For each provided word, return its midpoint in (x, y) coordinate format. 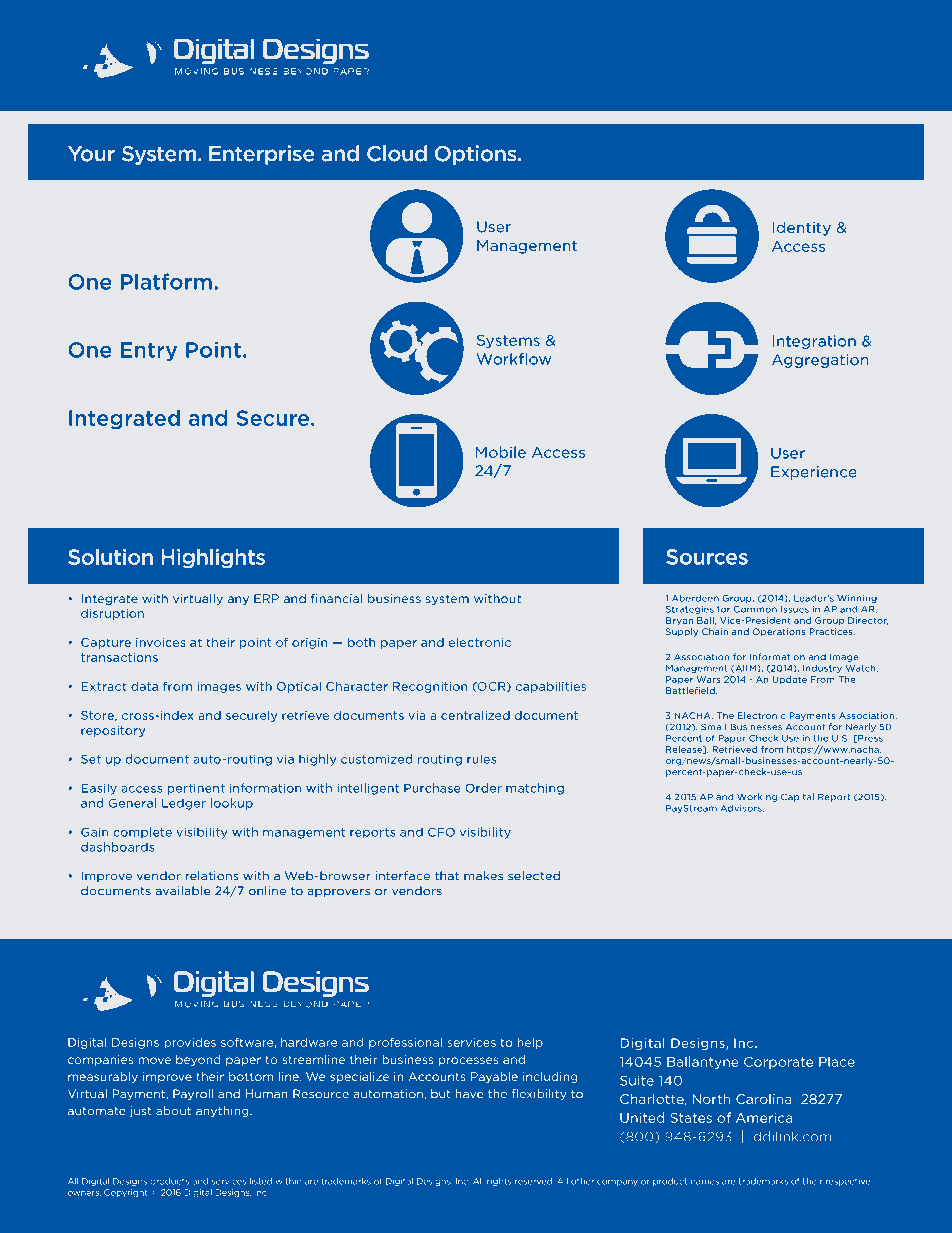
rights (499, 1182)
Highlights (213, 558)
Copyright (126, 1193)
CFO (441, 832)
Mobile (501, 452)
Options (477, 155)
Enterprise (262, 155)
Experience (814, 473)
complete (142, 833)
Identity (802, 228)
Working (757, 797)
